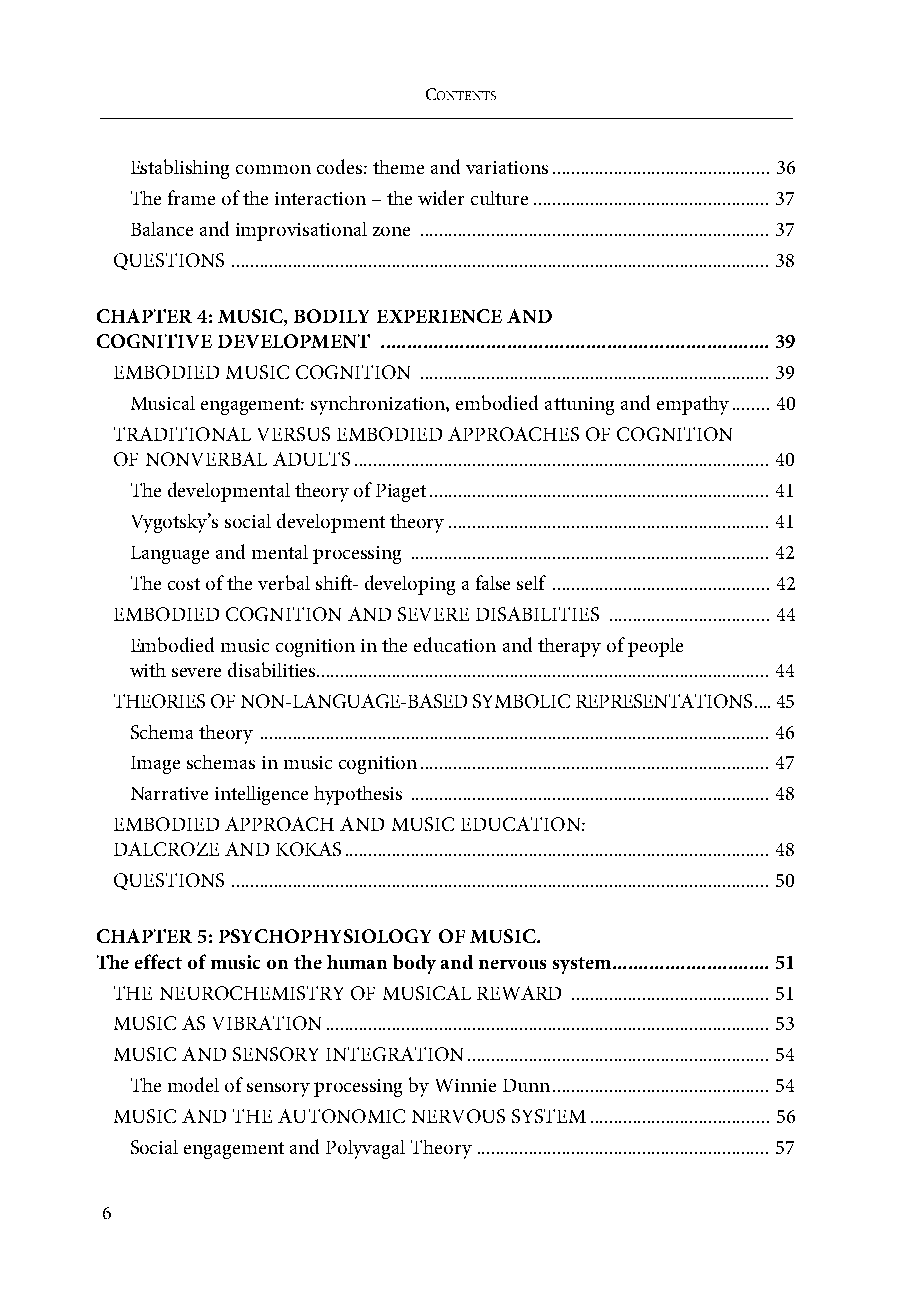 Image resolution: width=923 pixels, height=1316 pixels. I want to click on wider, so click(441, 197).
